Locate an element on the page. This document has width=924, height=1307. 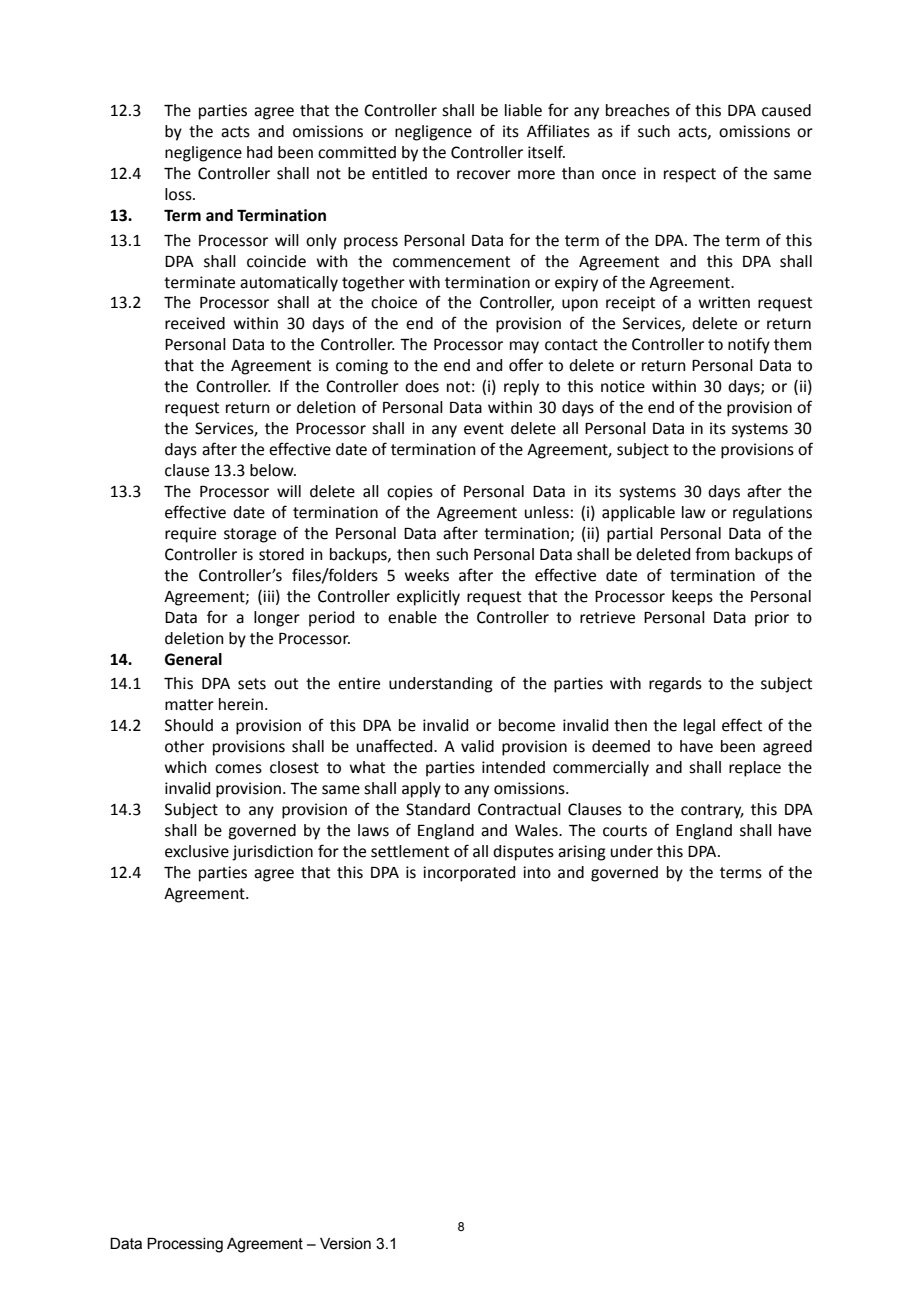
Version is located at coordinates (345, 1244).
